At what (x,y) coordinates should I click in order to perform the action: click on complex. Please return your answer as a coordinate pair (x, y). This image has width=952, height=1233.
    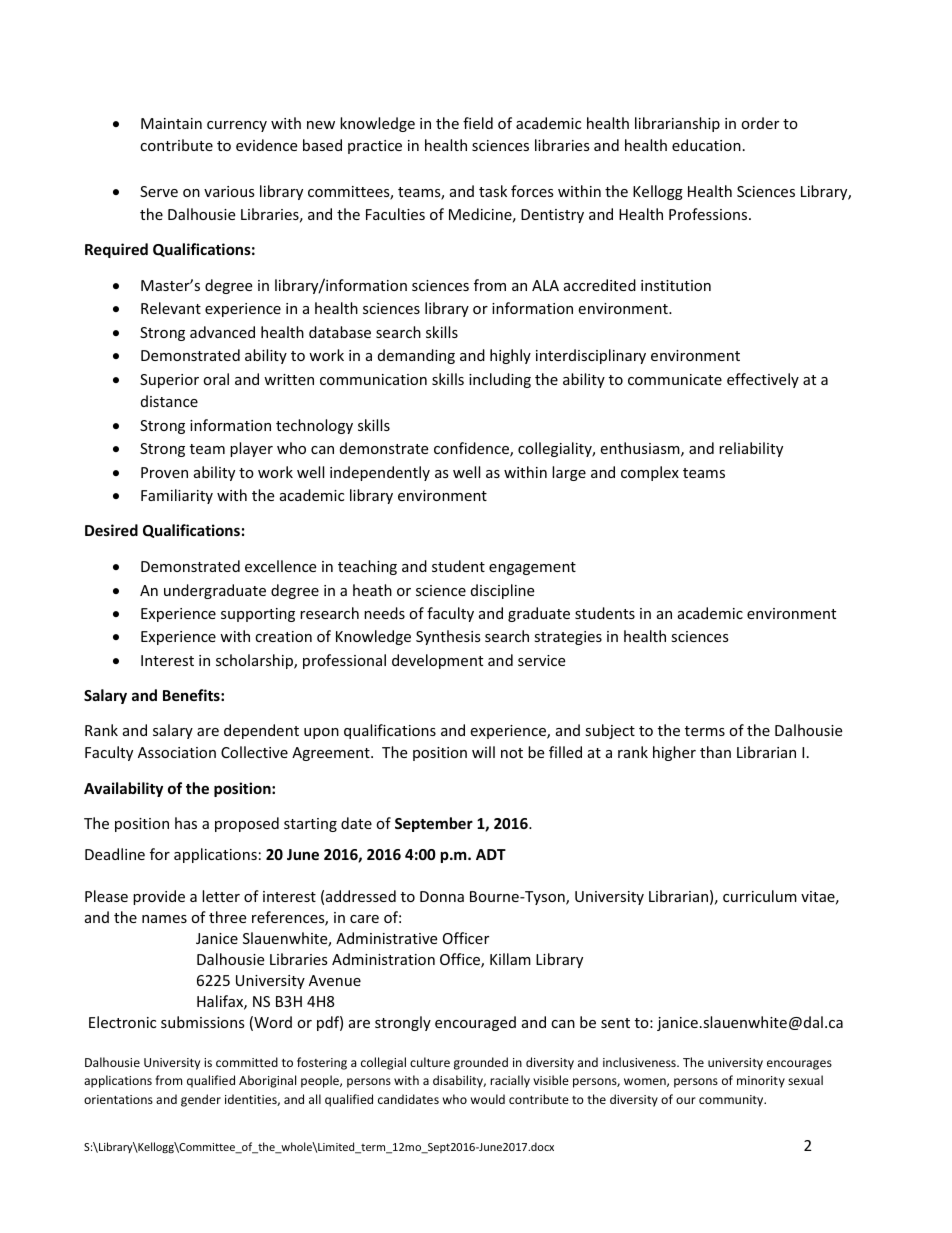
    Looking at the image, I should click on (650, 473).
